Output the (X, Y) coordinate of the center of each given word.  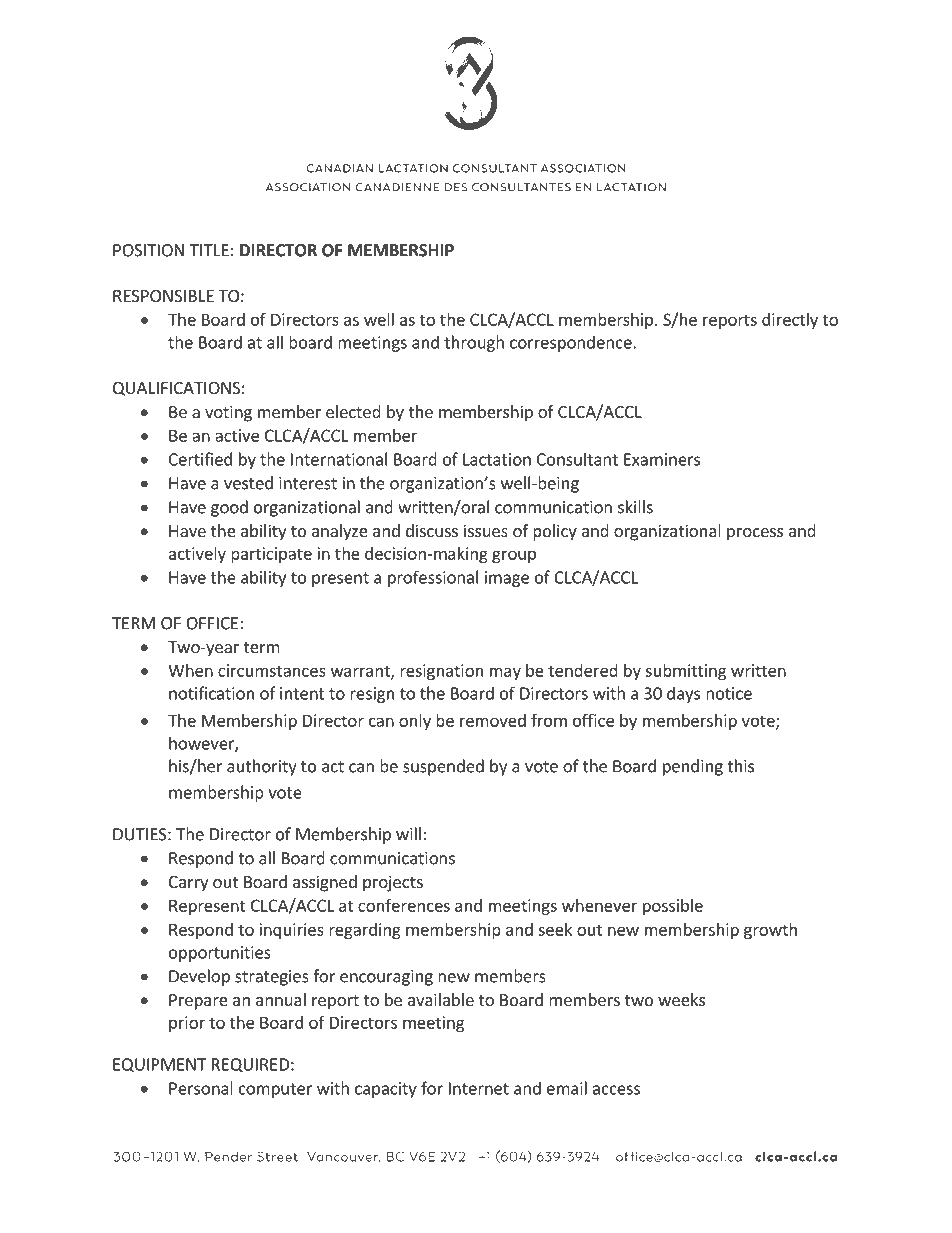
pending (693, 767)
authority (262, 767)
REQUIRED (250, 1065)
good (229, 508)
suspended (443, 767)
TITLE (209, 250)
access (616, 1090)
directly (790, 321)
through (474, 343)
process (755, 534)
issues (486, 530)
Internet (479, 1088)
